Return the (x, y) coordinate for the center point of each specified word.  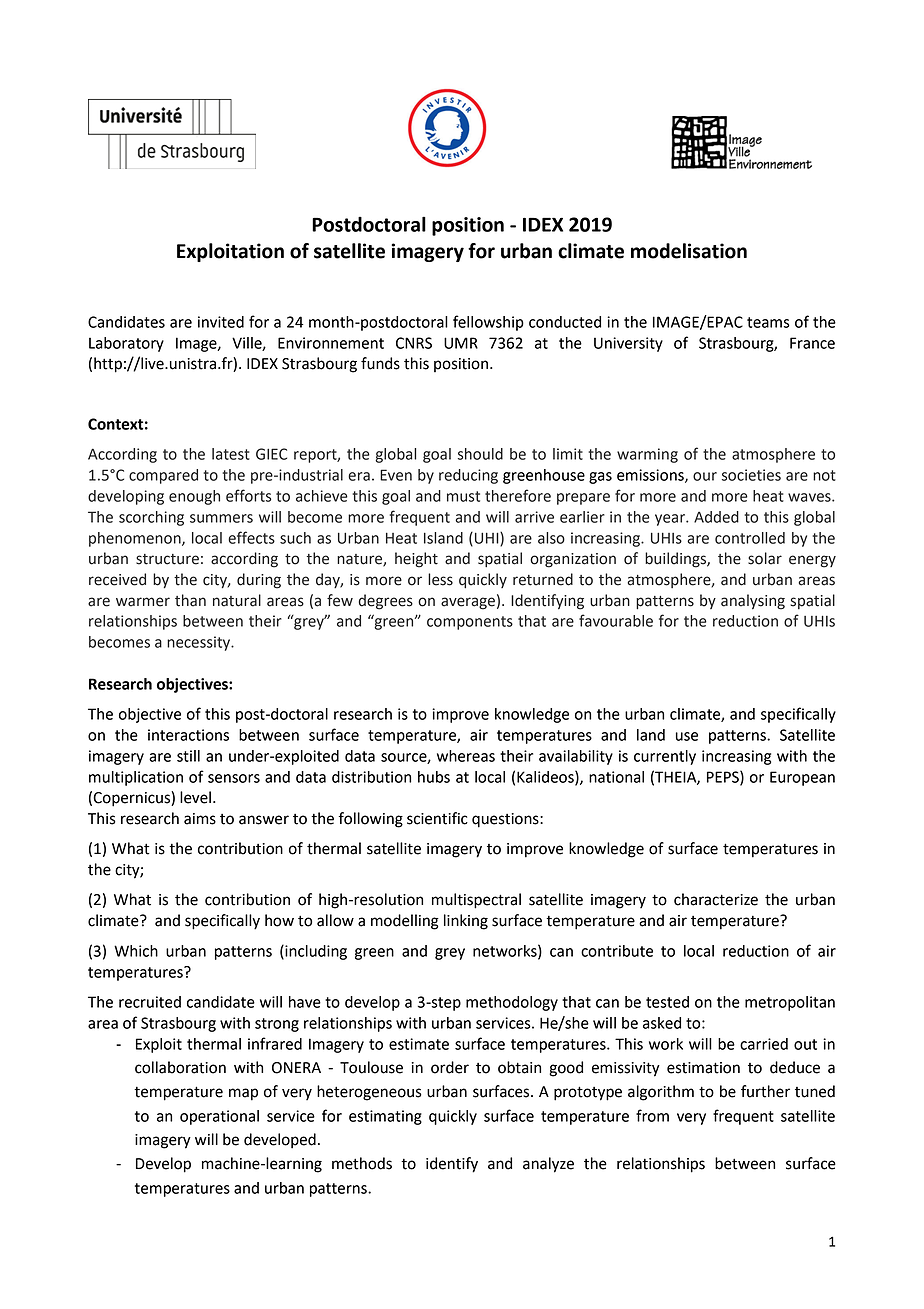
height (416, 560)
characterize (716, 899)
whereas (466, 756)
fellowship (488, 323)
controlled (750, 538)
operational (219, 1117)
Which (136, 951)
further (765, 1091)
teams (768, 322)
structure (167, 559)
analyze (548, 1165)
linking (466, 922)
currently (665, 757)
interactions (188, 735)
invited (221, 322)
